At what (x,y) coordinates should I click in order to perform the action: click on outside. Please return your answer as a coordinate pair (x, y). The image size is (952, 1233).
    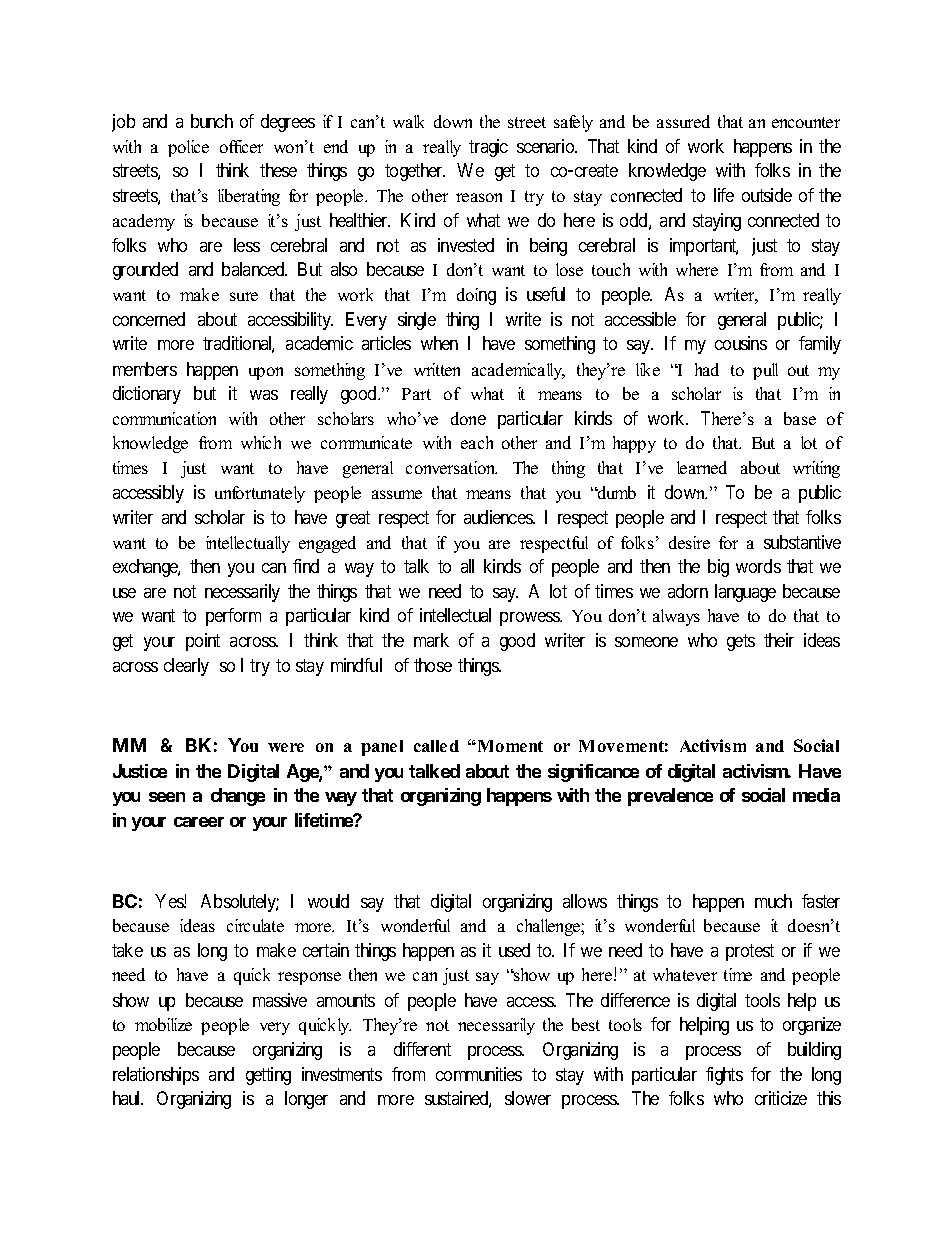
    Looking at the image, I should click on (767, 195).
